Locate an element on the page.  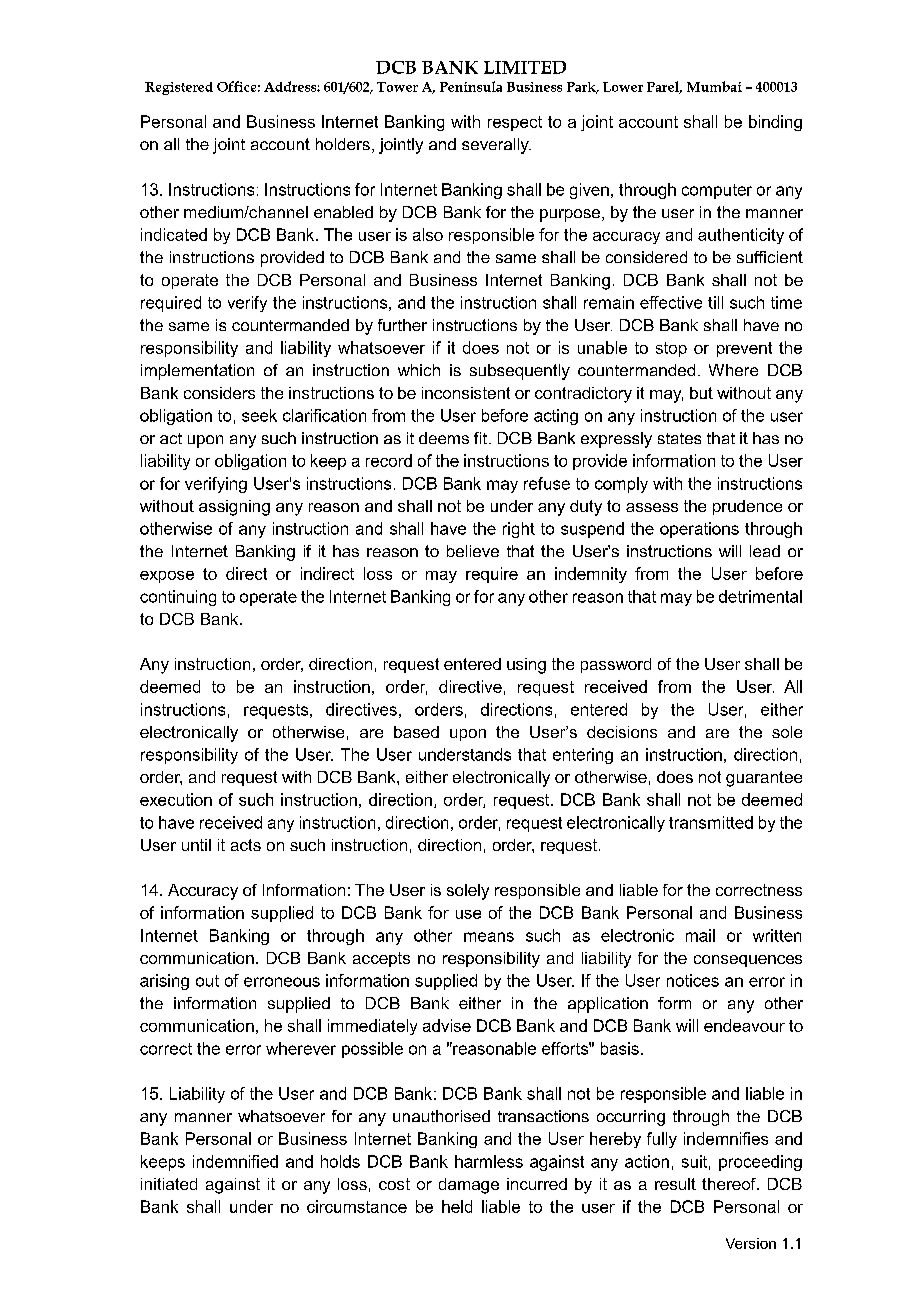
assigning is located at coordinates (234, 508).
